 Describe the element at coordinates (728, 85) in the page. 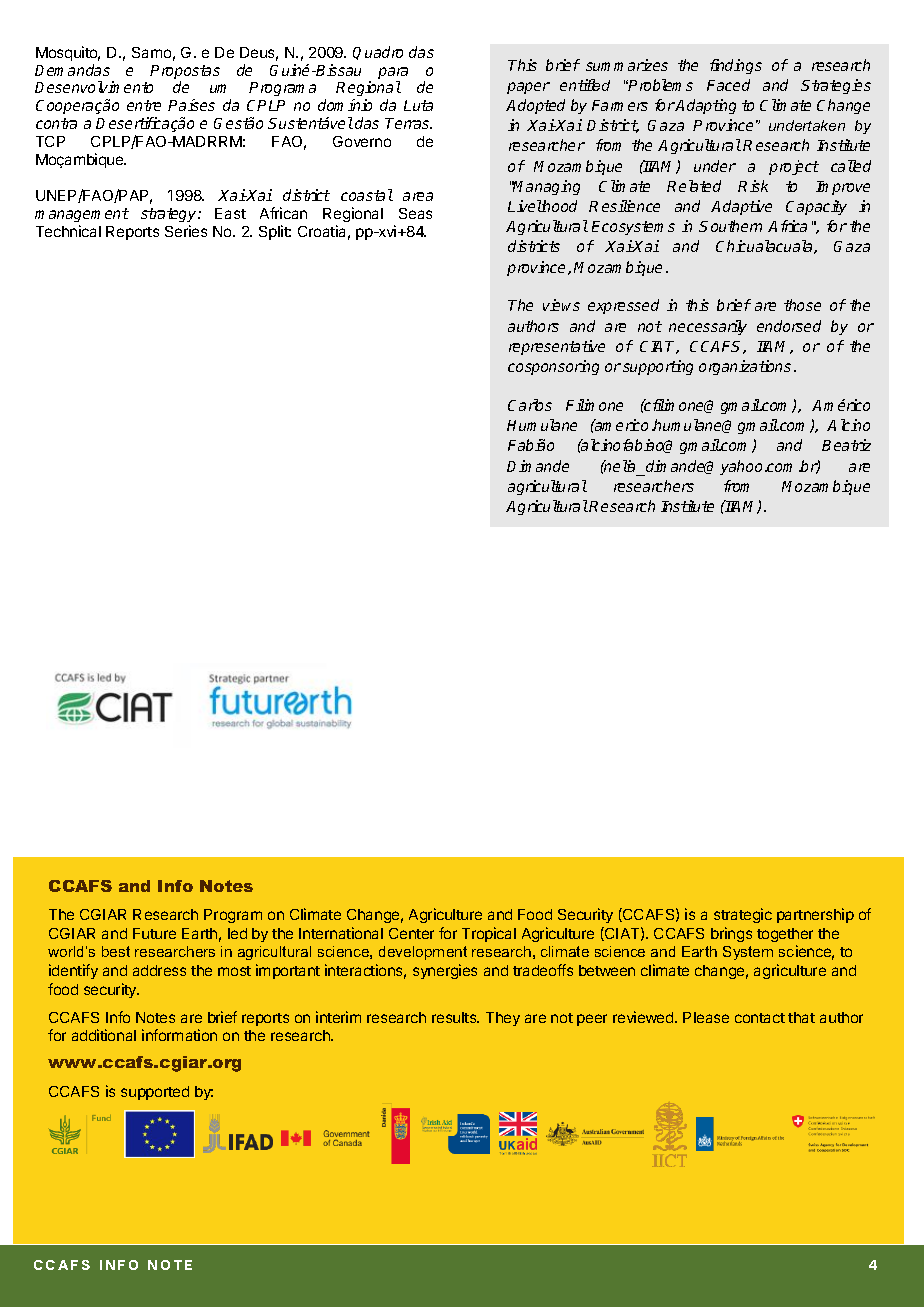

I see `Faced` at that location.
